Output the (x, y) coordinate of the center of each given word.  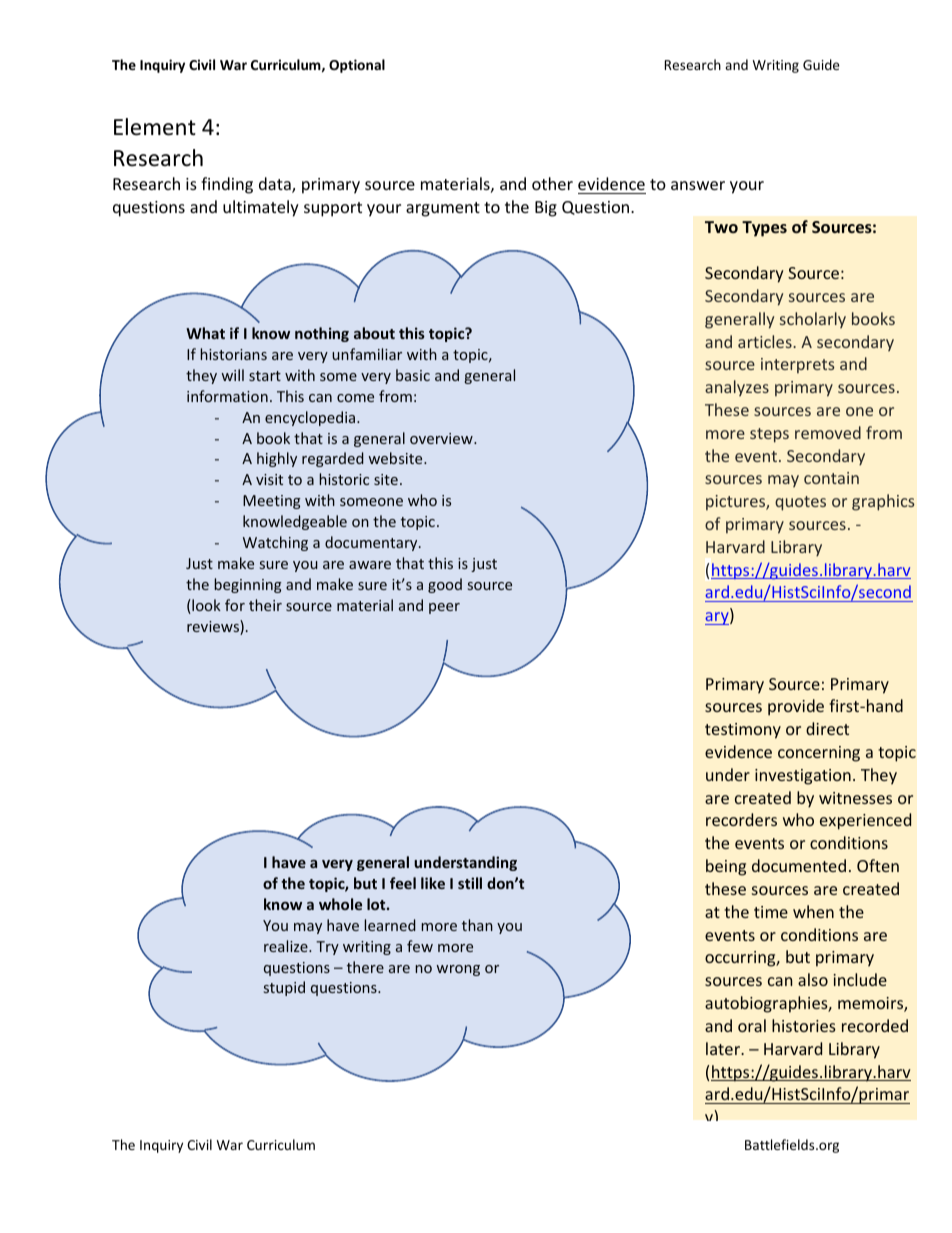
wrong (458, 970)
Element (155, 127)
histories (804, 1025)
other (552, 183)
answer (698, 185)
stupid (284, 988)
